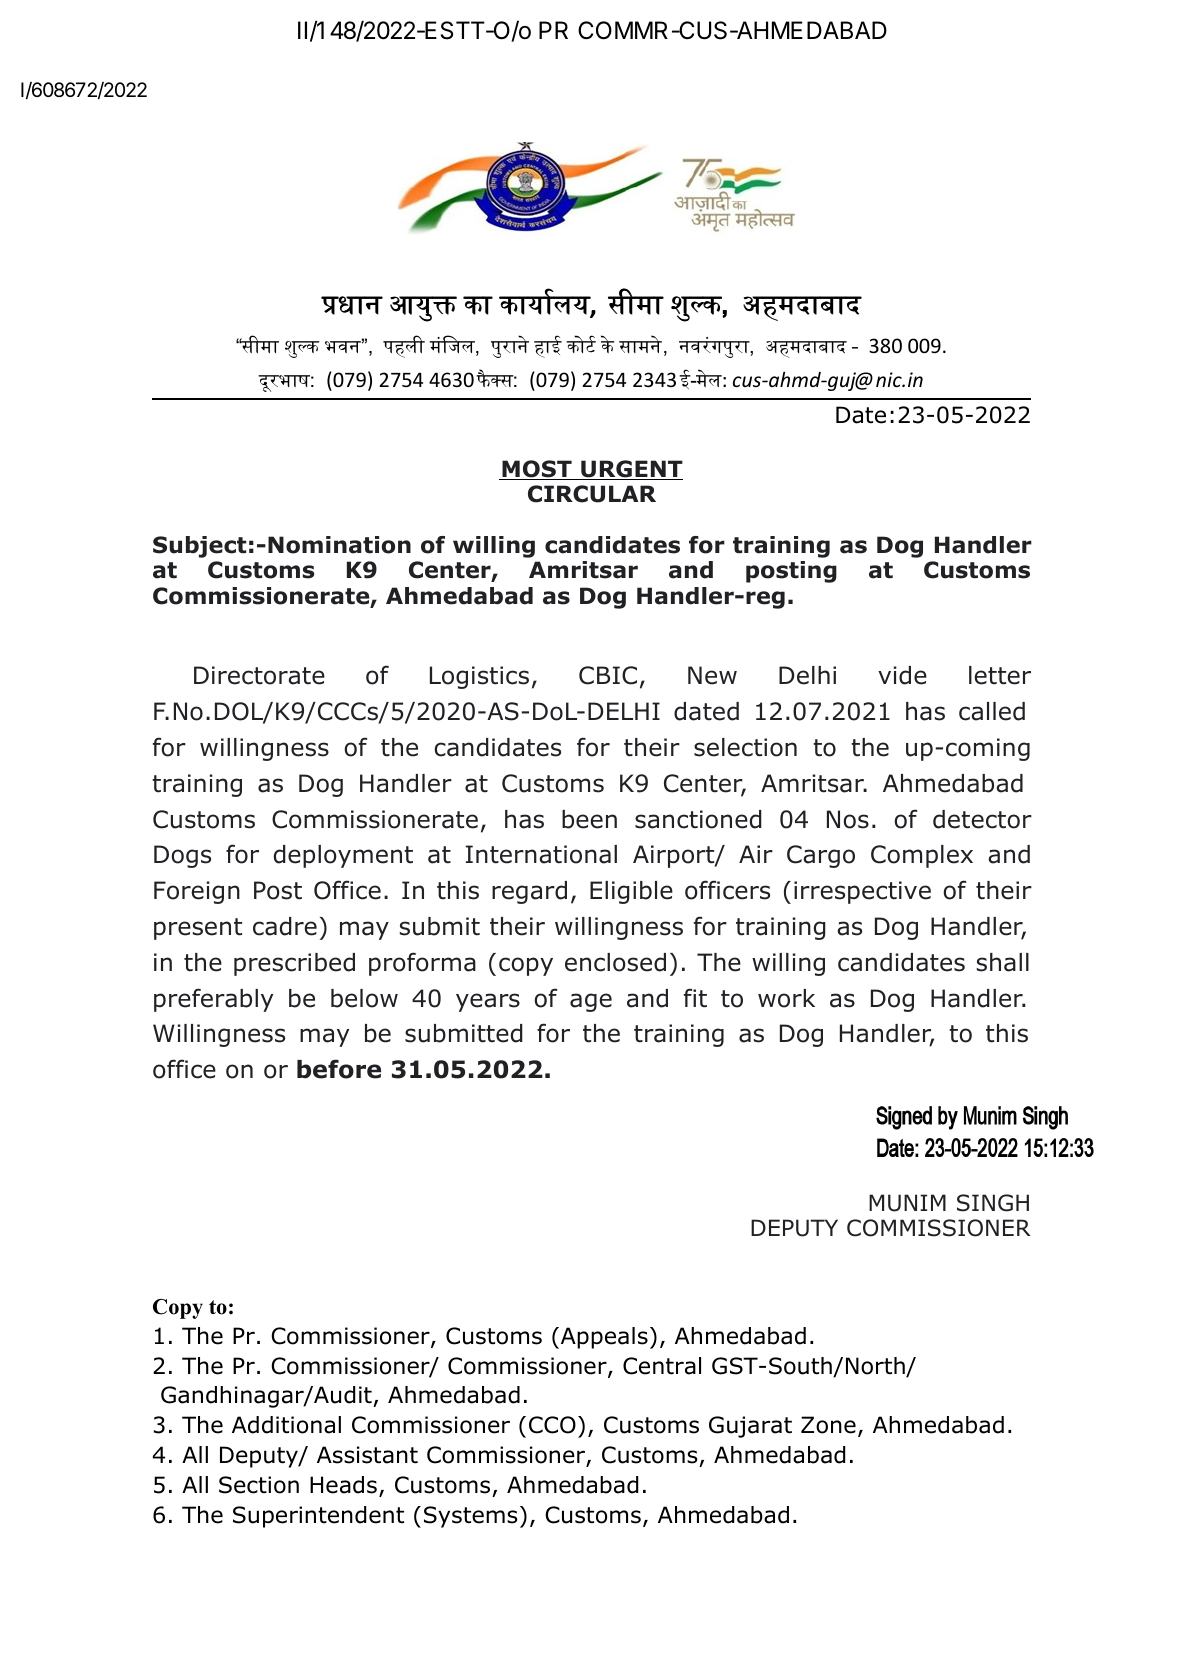 Image resolution: width=1184 pixels, height=1675 pixels. I want to click on CCO, so click(552, 1425).
